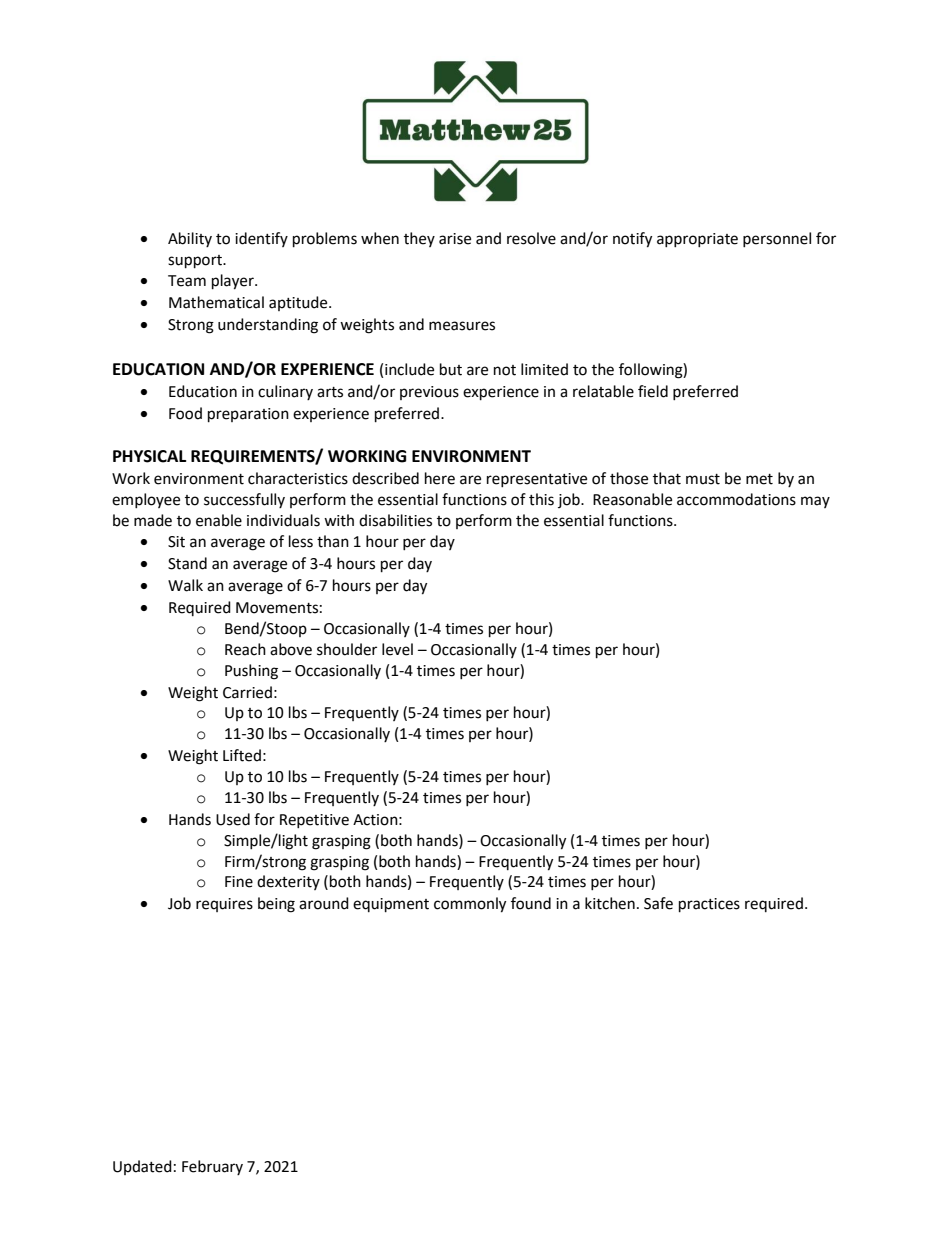 The width and height of the document is (952, 1233). Describe the element at coordinates (455, 239) in the document. I see `arise` at that location.
